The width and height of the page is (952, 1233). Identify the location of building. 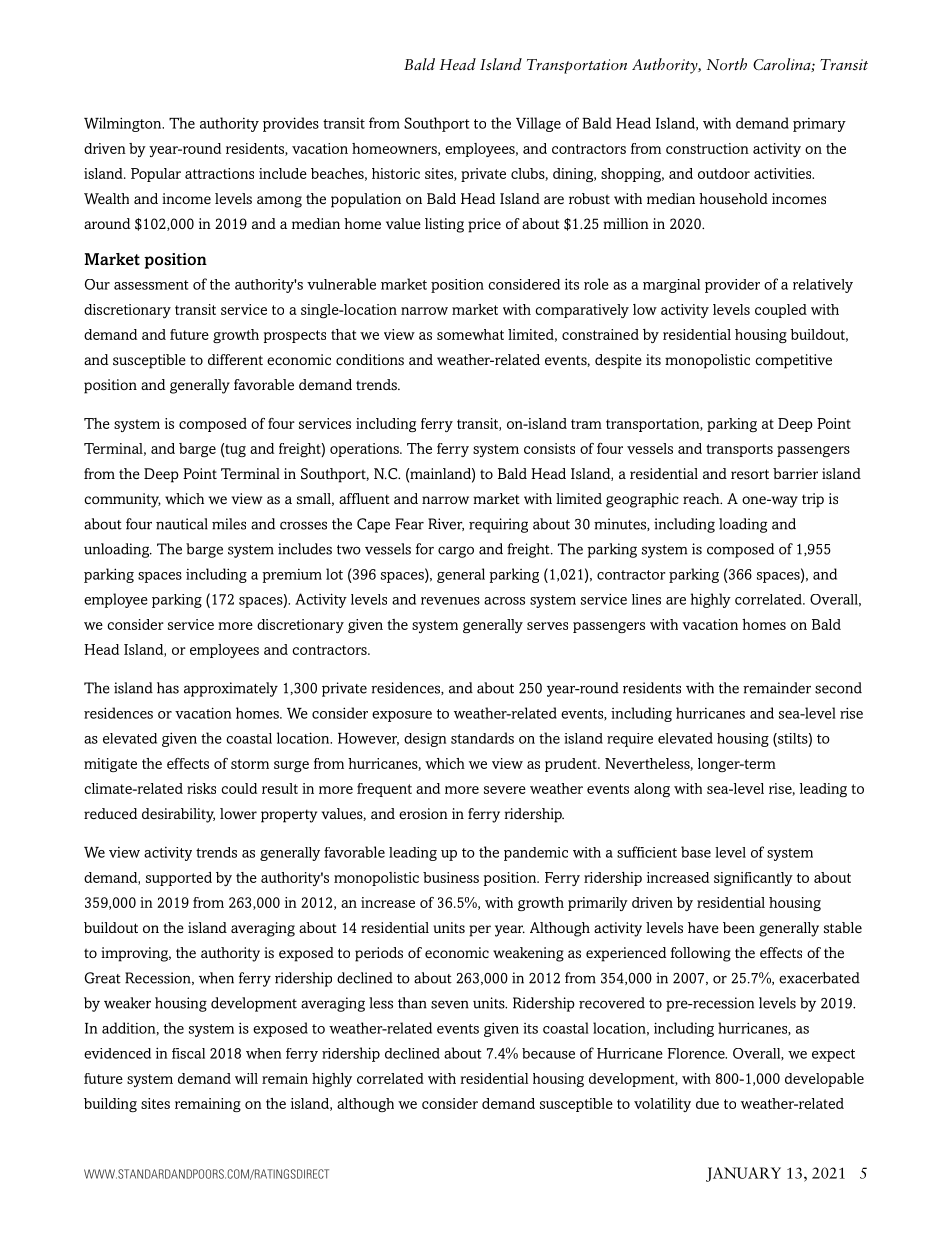
(110, 1105).
